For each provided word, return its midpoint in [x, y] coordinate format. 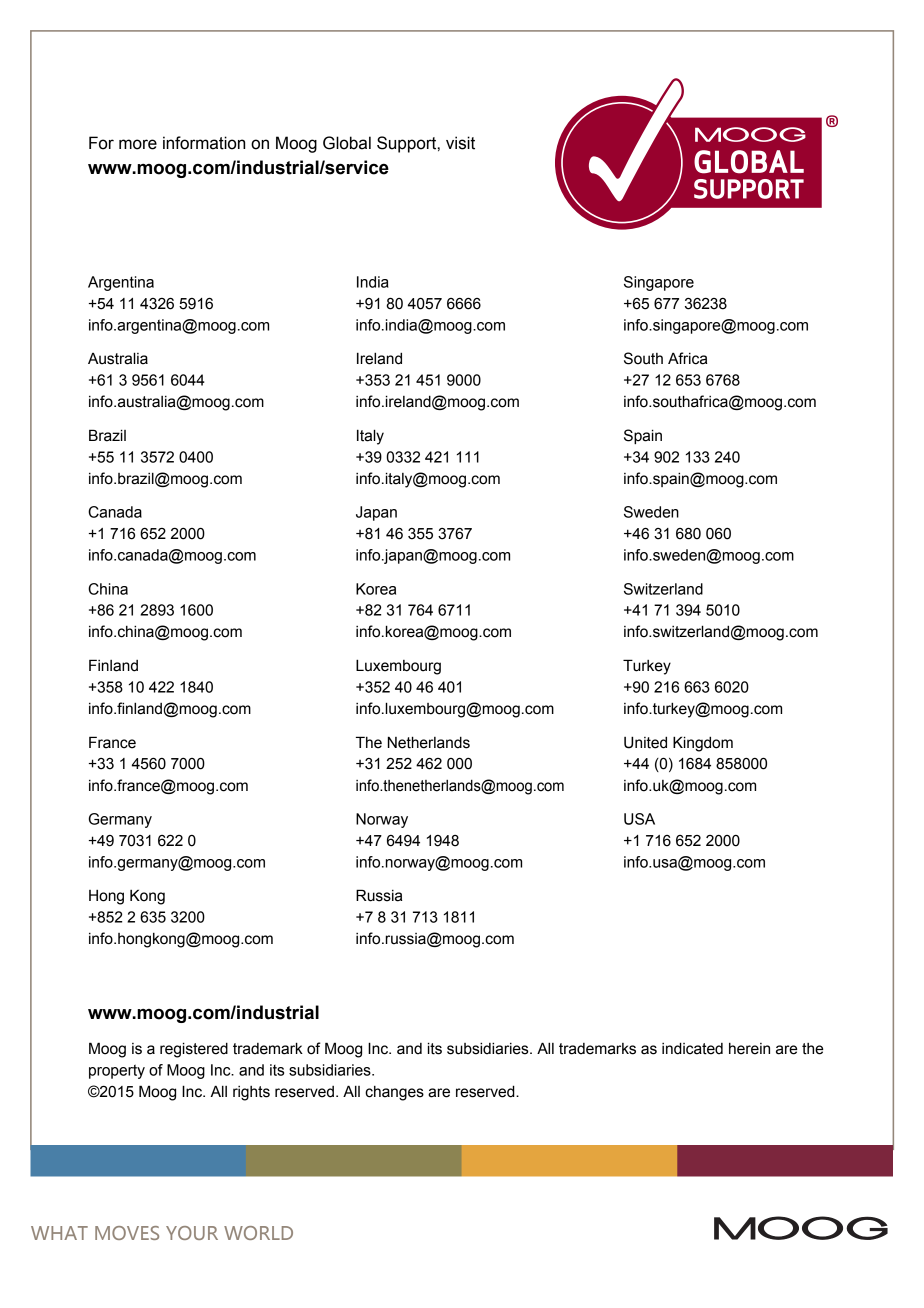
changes [394, 1093]
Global [347, 143]
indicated [692, 1048]
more [138, 144]
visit [460, 143]
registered [194, 1050]
